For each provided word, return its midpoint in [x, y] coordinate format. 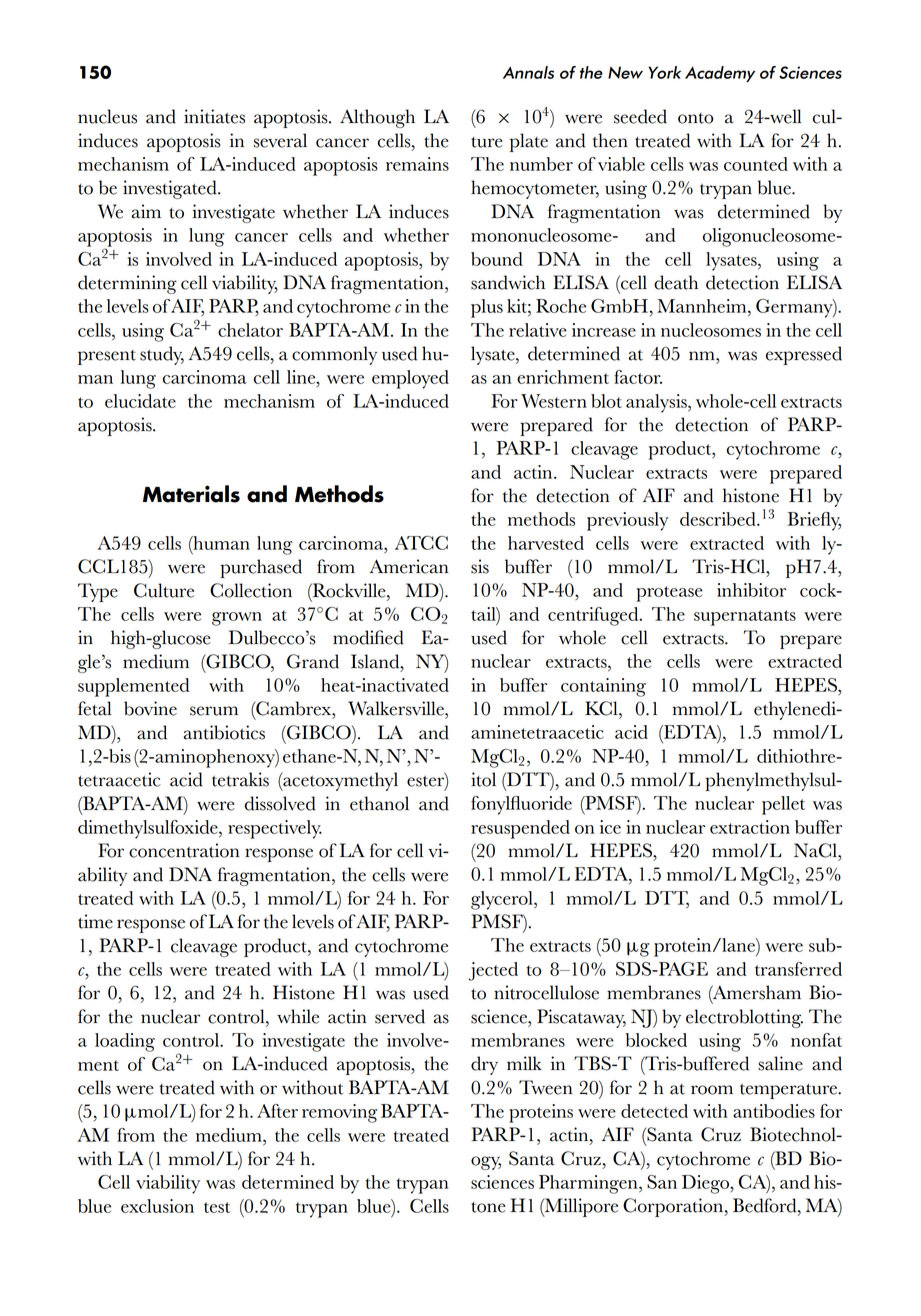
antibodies [774, 1111]
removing [339, 1113]
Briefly [814, 521]
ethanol [379, 803]
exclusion [157, 1206]
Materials [191, 494]
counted [756, 164]
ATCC [421, 543]
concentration [184, 850]
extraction [750, 827]
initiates [214, 116]
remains [417, 164]
